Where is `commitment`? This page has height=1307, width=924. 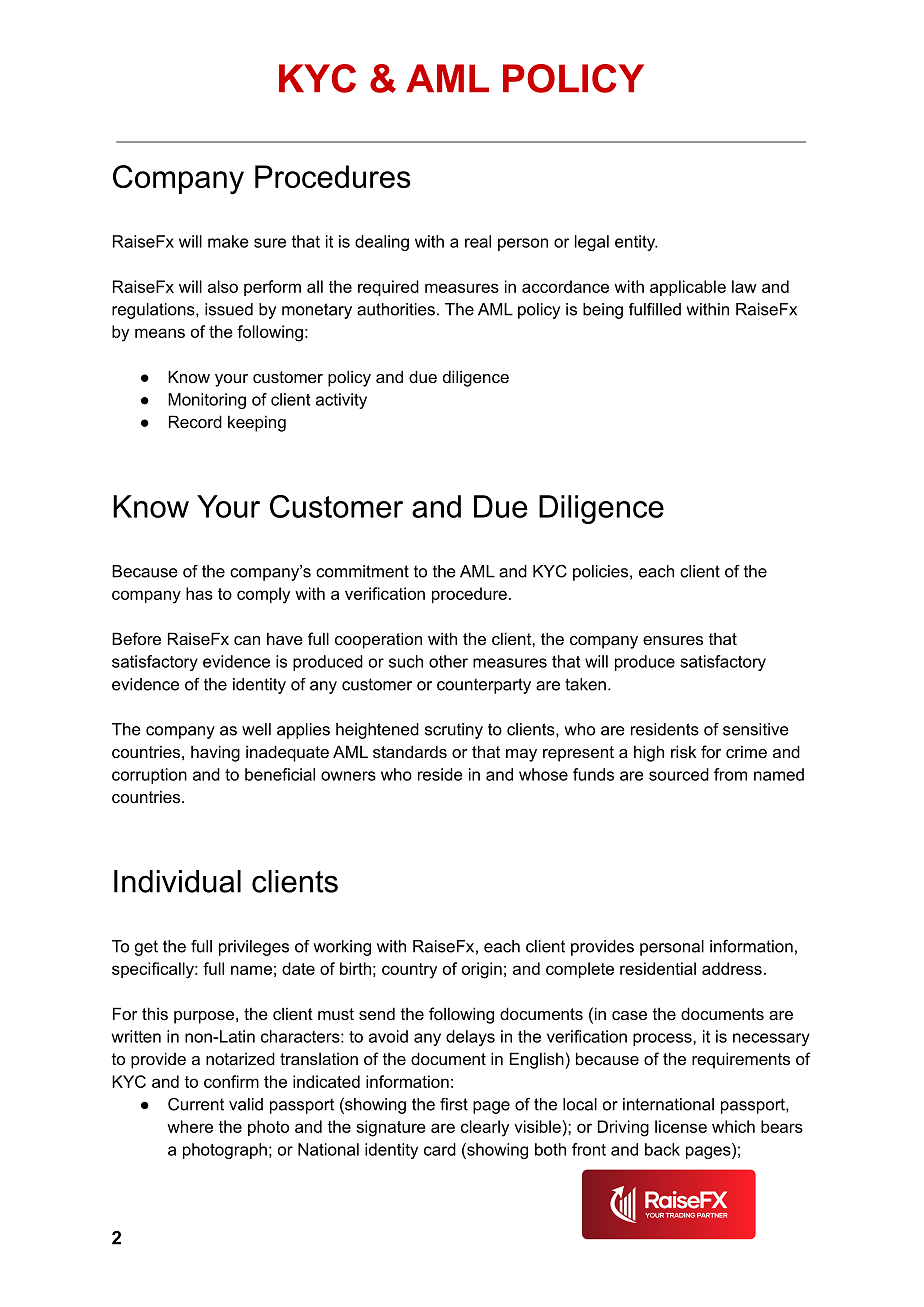
commitment is located at coordinates (362, 571).
